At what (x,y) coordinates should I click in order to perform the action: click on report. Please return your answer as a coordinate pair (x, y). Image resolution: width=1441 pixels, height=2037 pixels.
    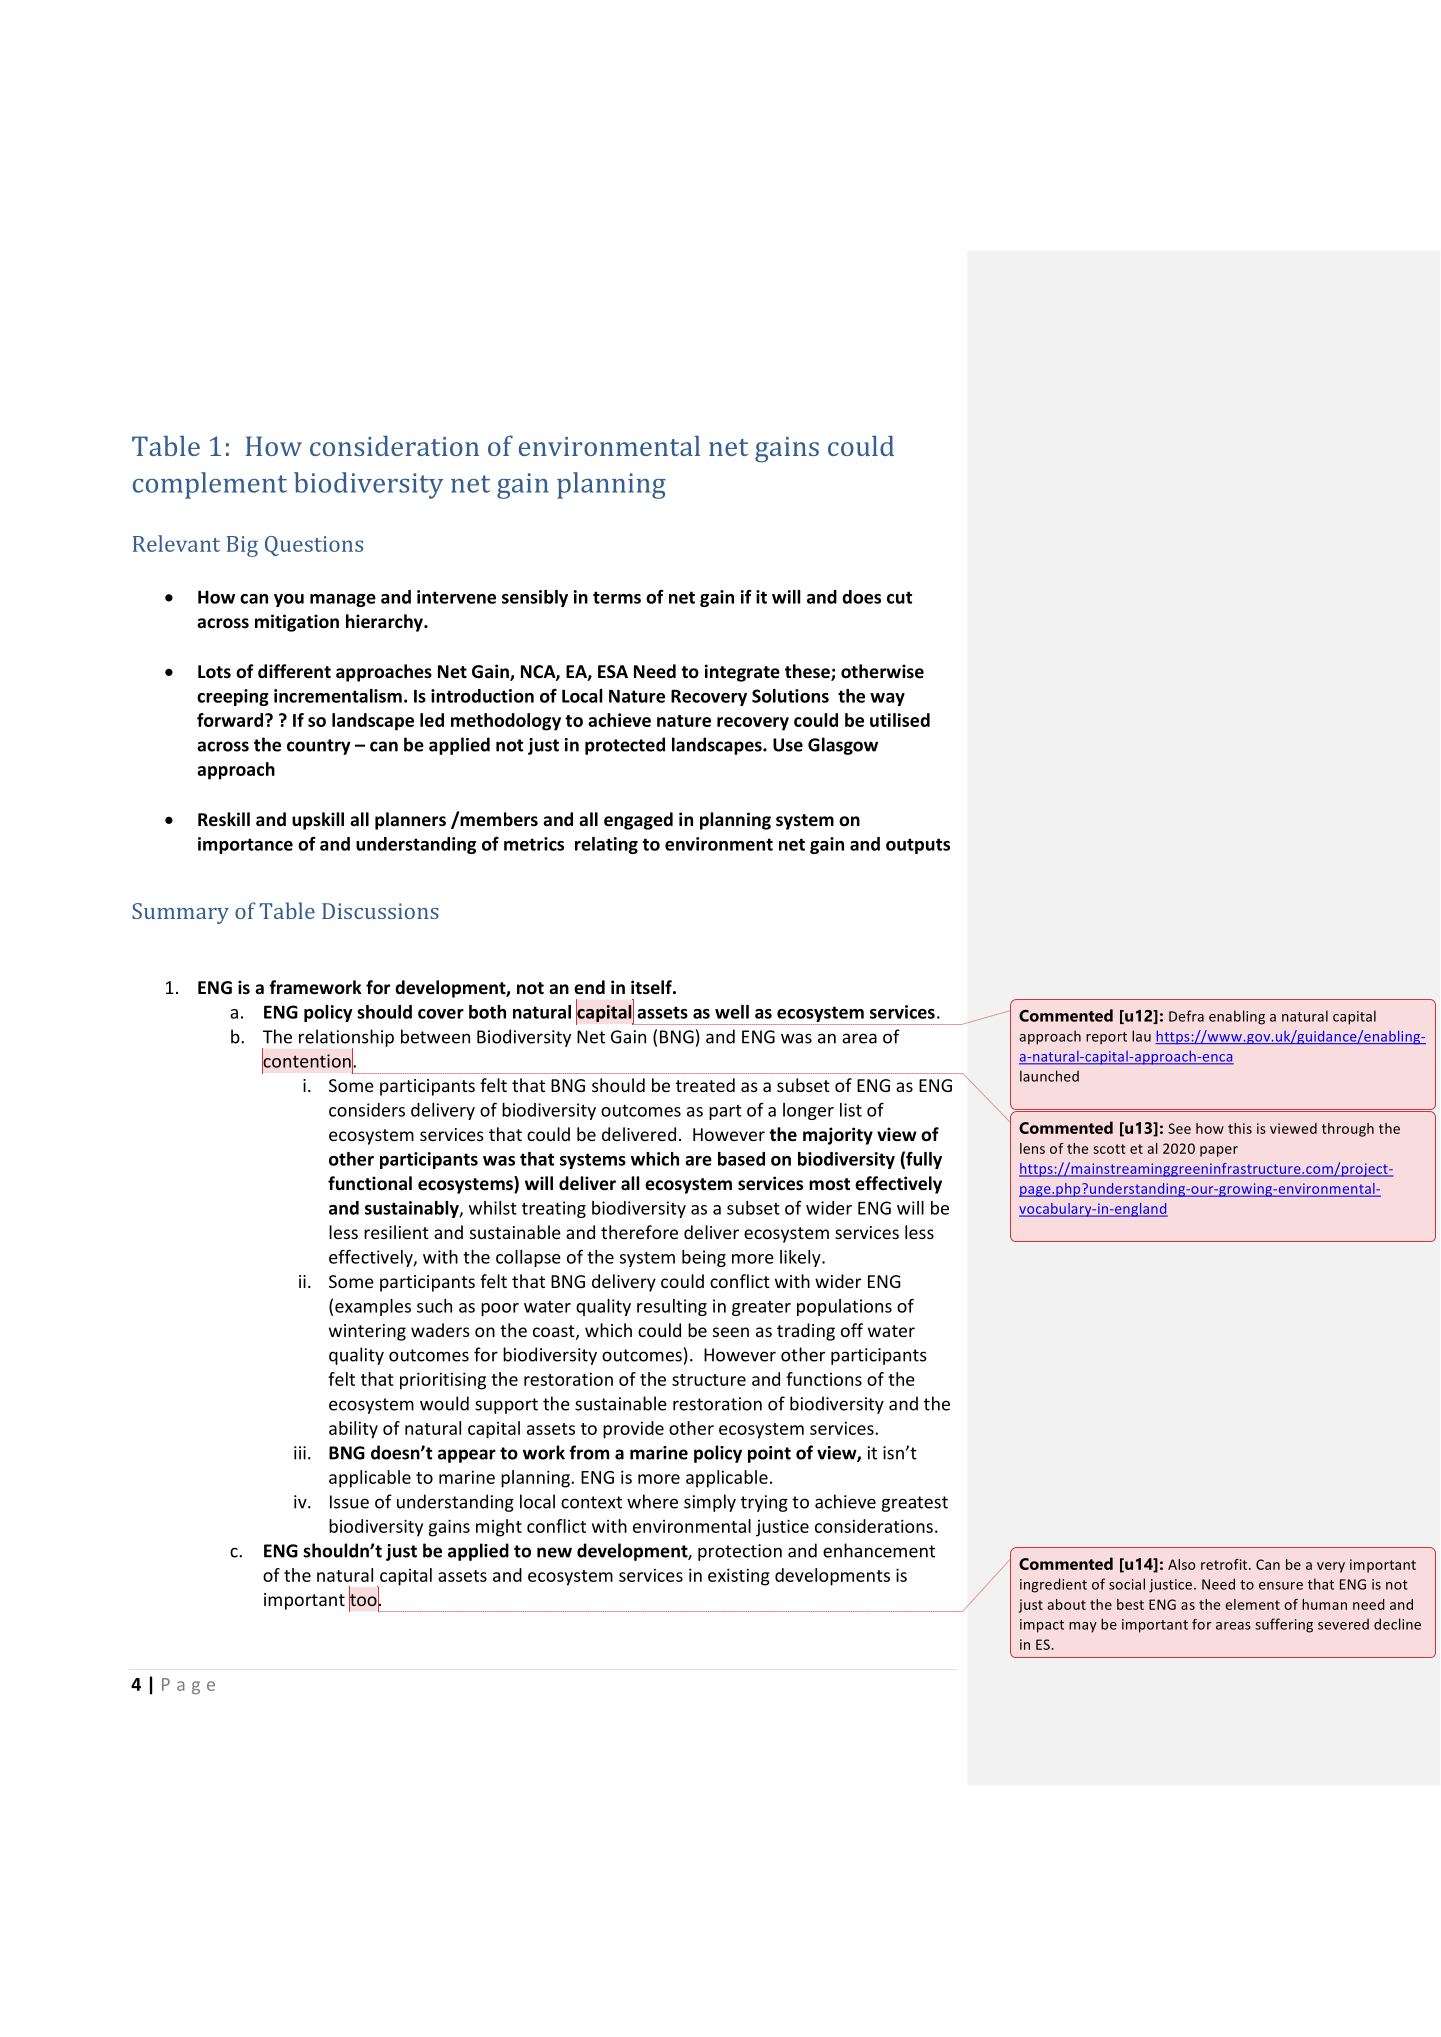
    Looking at the image, I should click on (1106, 1038).
